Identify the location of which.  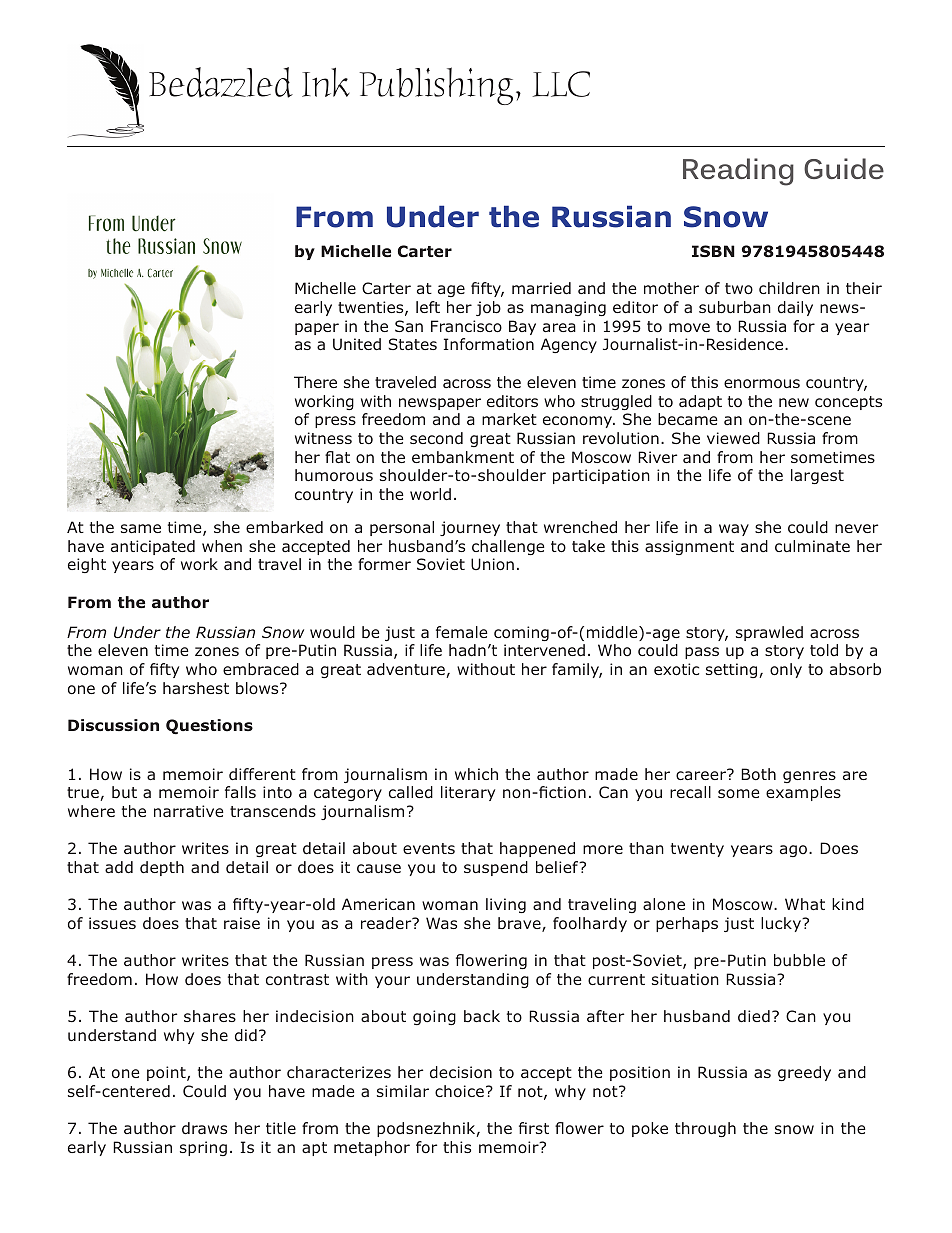
(476, 774).
